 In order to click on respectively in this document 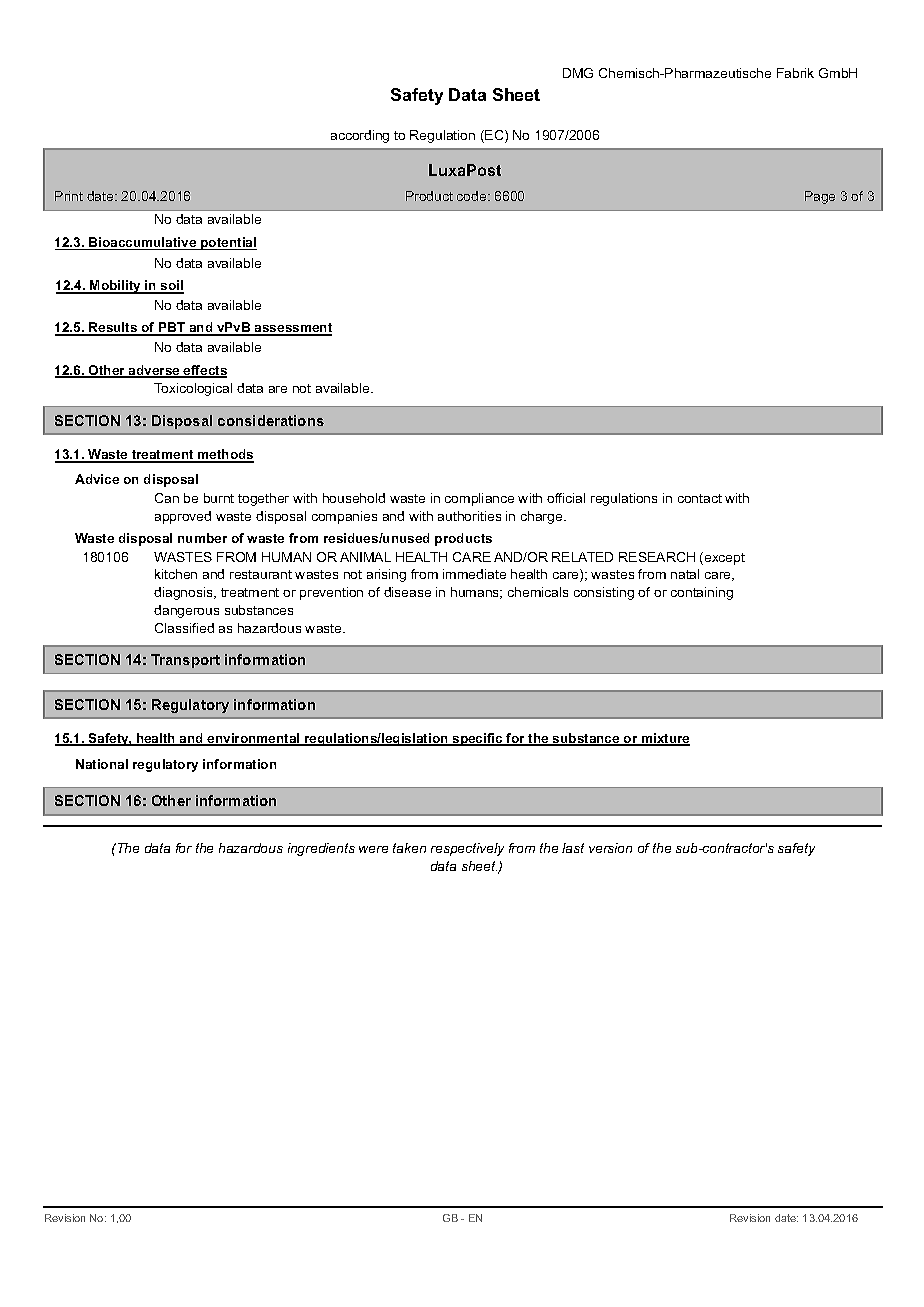, I will do `click(467, 849)`.
